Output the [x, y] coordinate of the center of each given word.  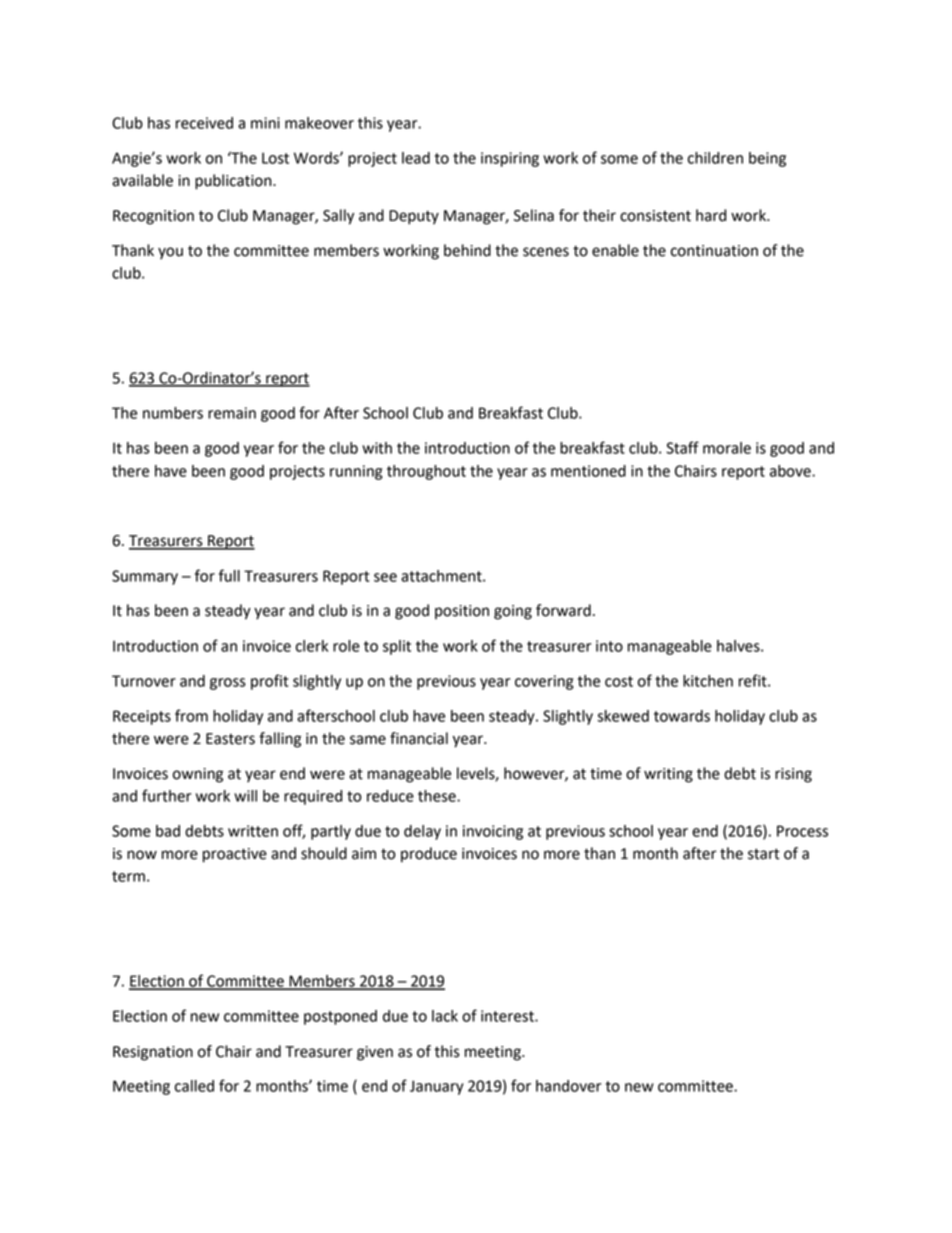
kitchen [708, 681]
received [204, 123]
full [229, 575]
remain [232, 413]
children [715, 158]
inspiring [510, 159]
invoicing [493, 832]
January [436, 1087]
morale [727, 448]
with [377, 448]
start [764, 854]
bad [168, 831]
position [462, 612]
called [194, 1086]
